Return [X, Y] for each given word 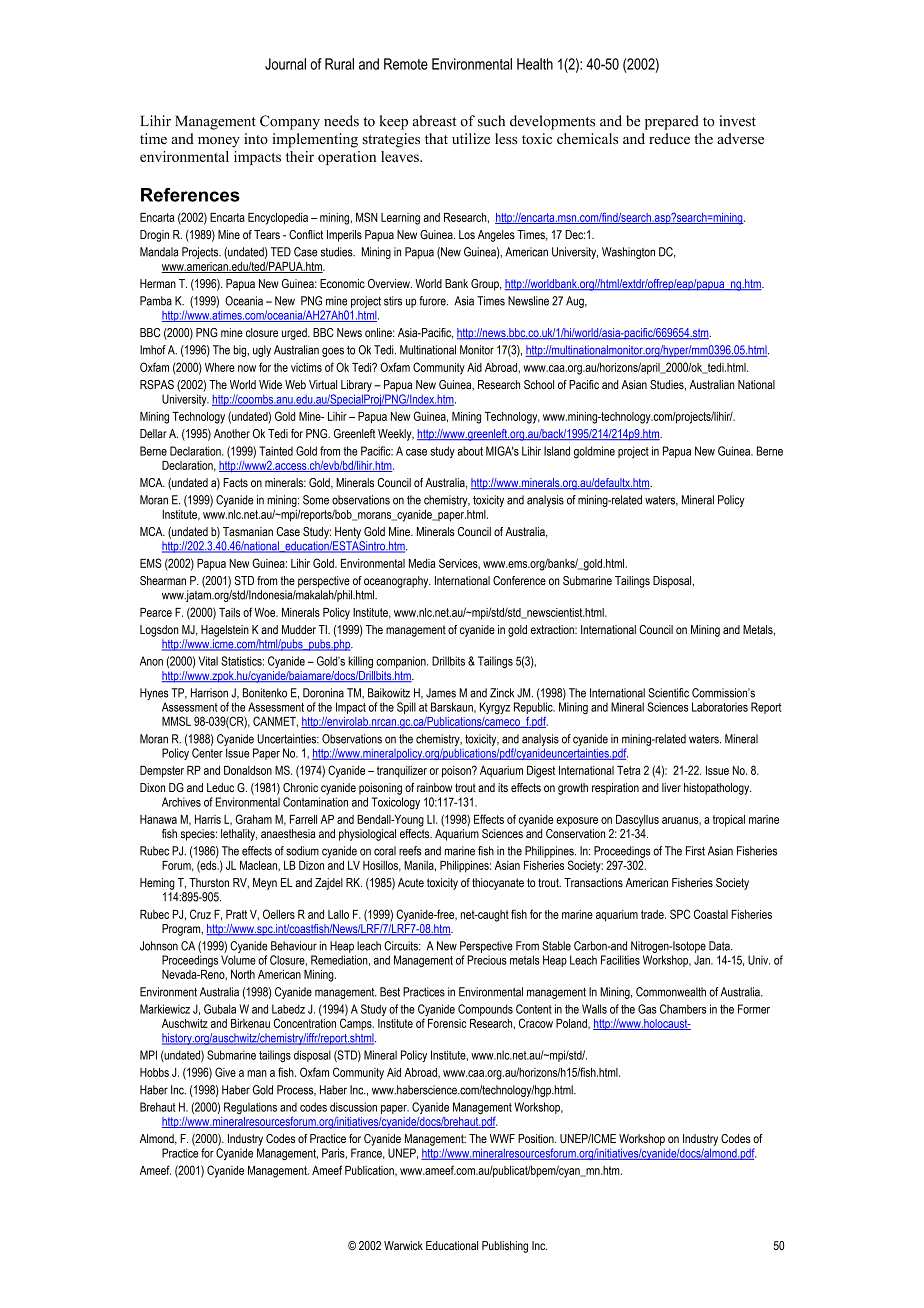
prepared [672, 122]
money [219, 142]
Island [557, 451]
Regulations [250, 1108]
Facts [235, 482]
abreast [434, 121]
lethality [239, 835]
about [470, 451]
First [695, 851]
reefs [410, 851]
